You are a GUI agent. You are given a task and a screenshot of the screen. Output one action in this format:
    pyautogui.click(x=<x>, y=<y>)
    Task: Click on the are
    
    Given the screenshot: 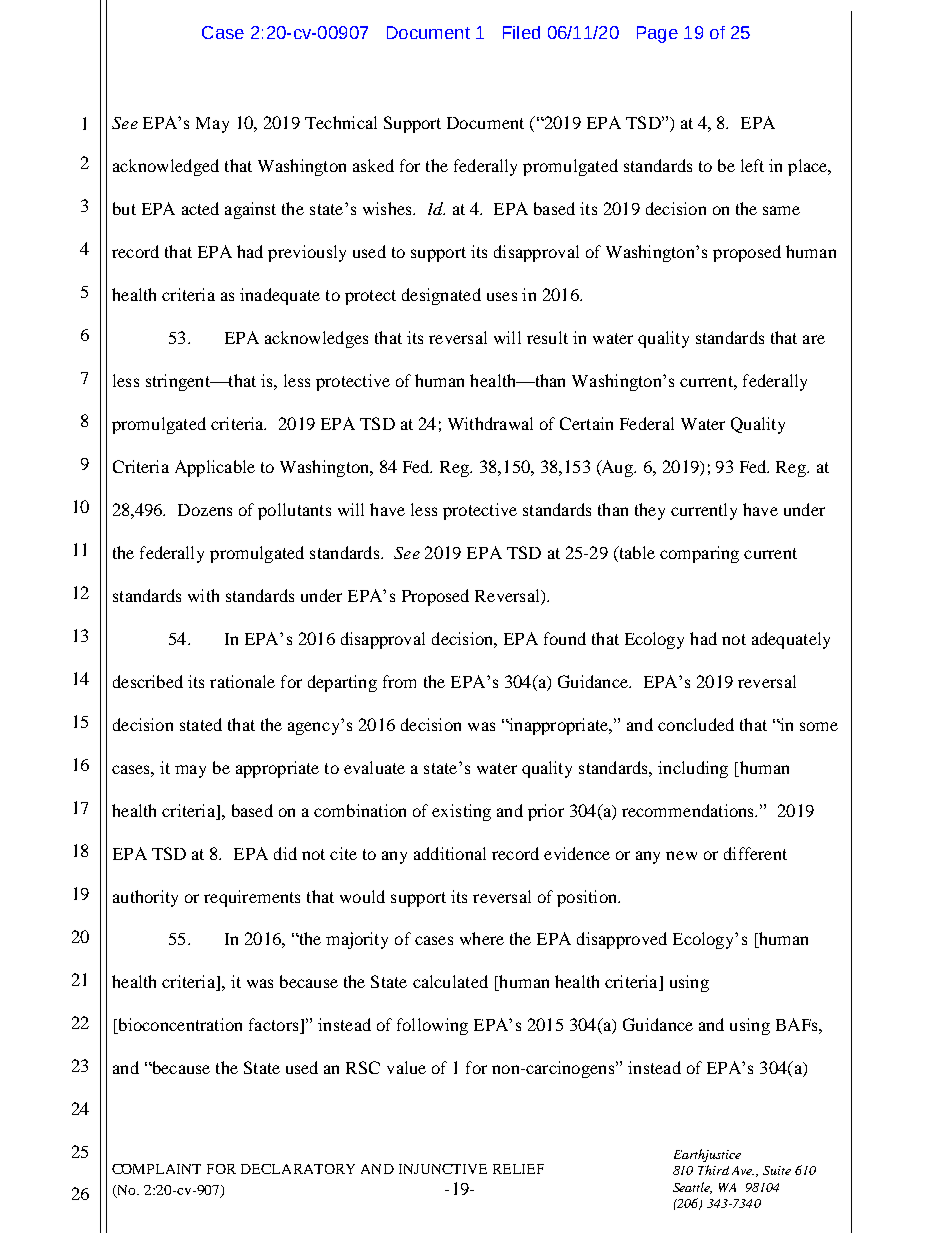 What is the action you would take?
    pyautogui.click(x=814, y=339)
